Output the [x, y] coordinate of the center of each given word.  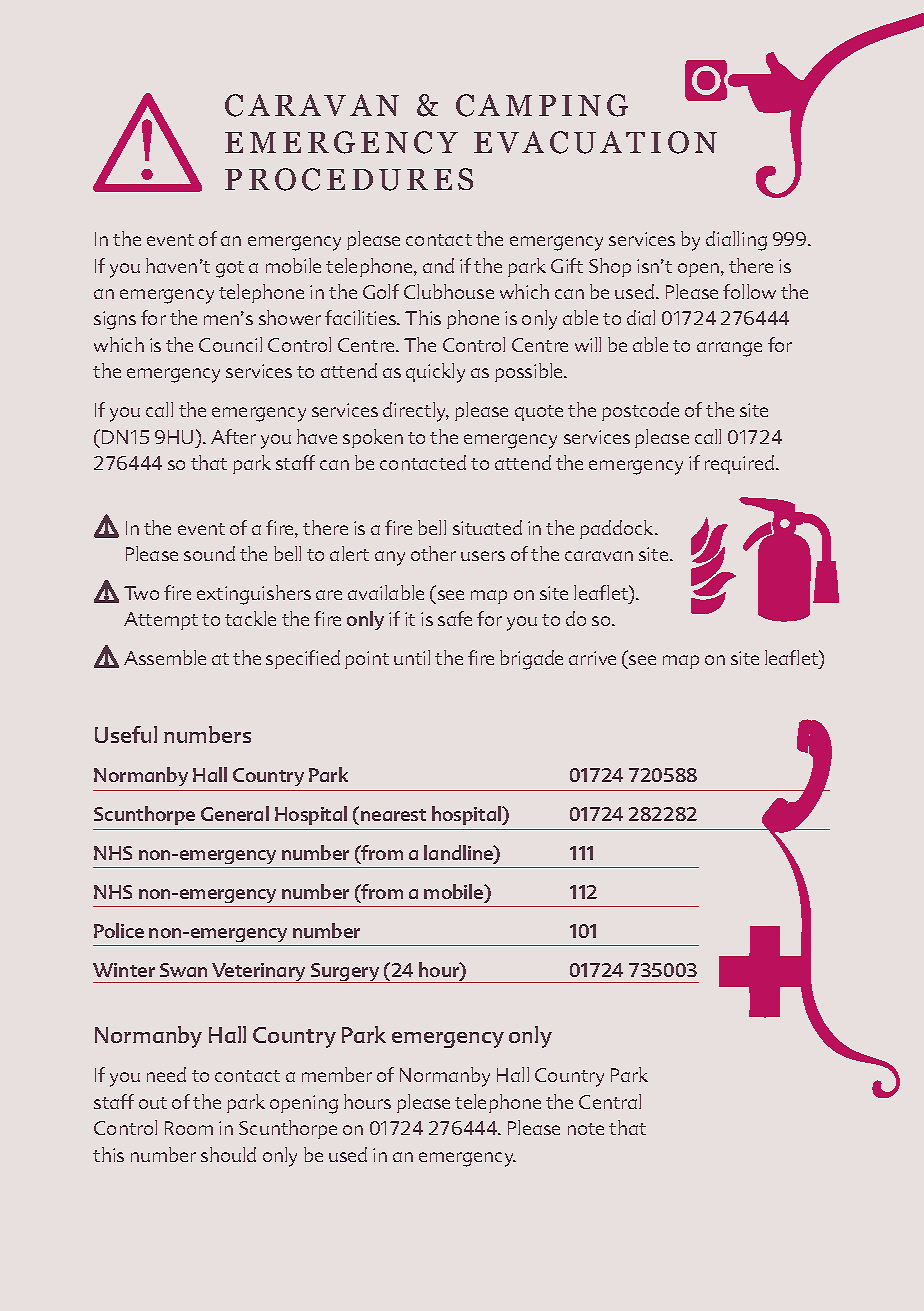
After [233, 436]
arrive [592, 658]
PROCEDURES [349, 179]
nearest [393, 815]
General [235, 813]
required [739, 464]
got [230, 269]
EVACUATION [595, 142]
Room [189, 1128]
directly [416, 412]
